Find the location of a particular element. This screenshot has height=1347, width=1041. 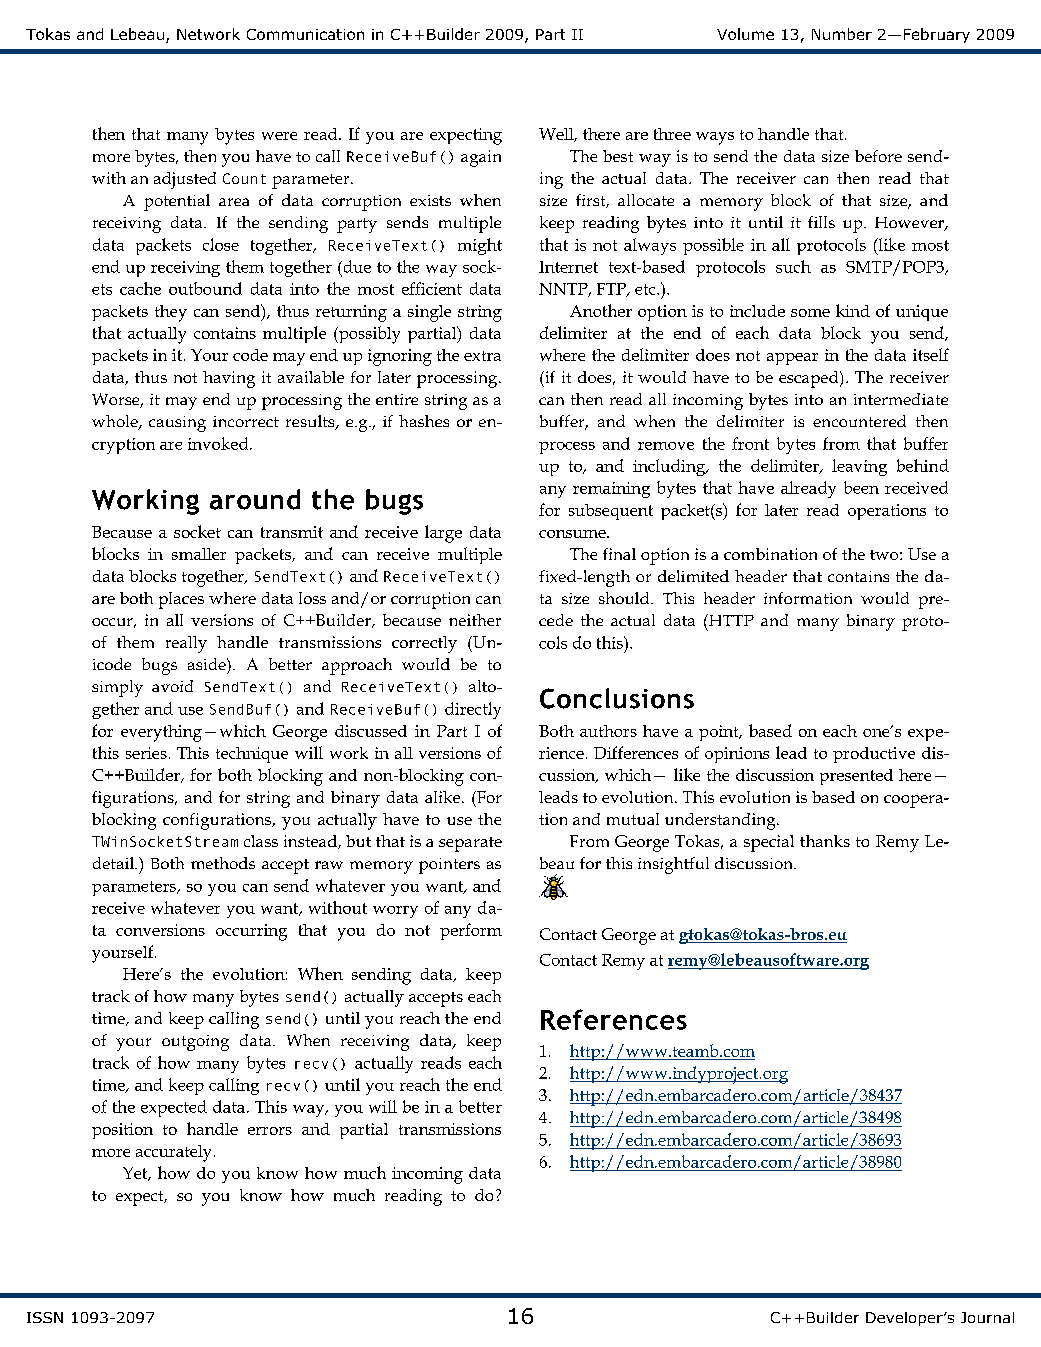

Number is located at coordinates (842, 34).
